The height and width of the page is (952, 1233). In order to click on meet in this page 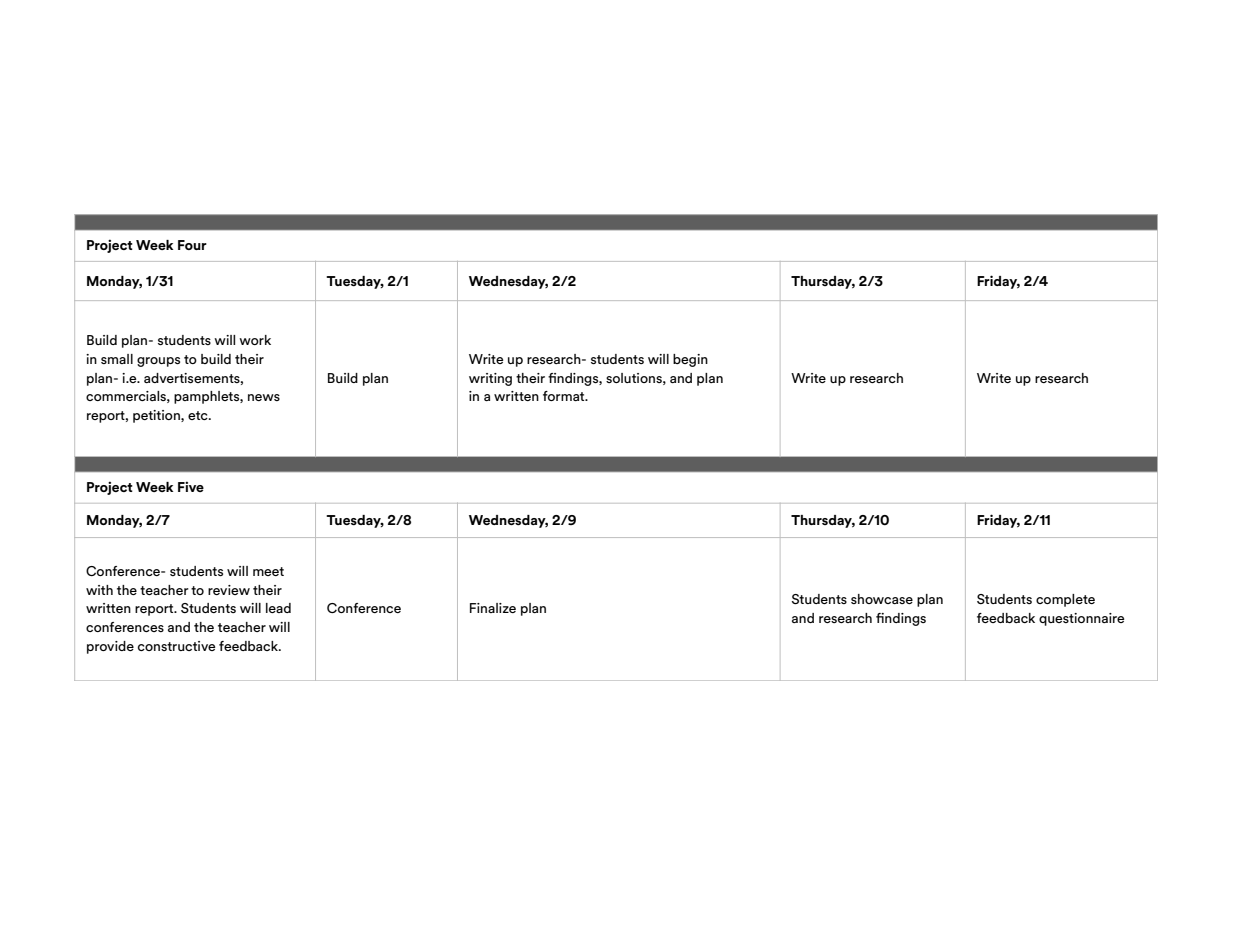, I will do `click(268, 571)`.
